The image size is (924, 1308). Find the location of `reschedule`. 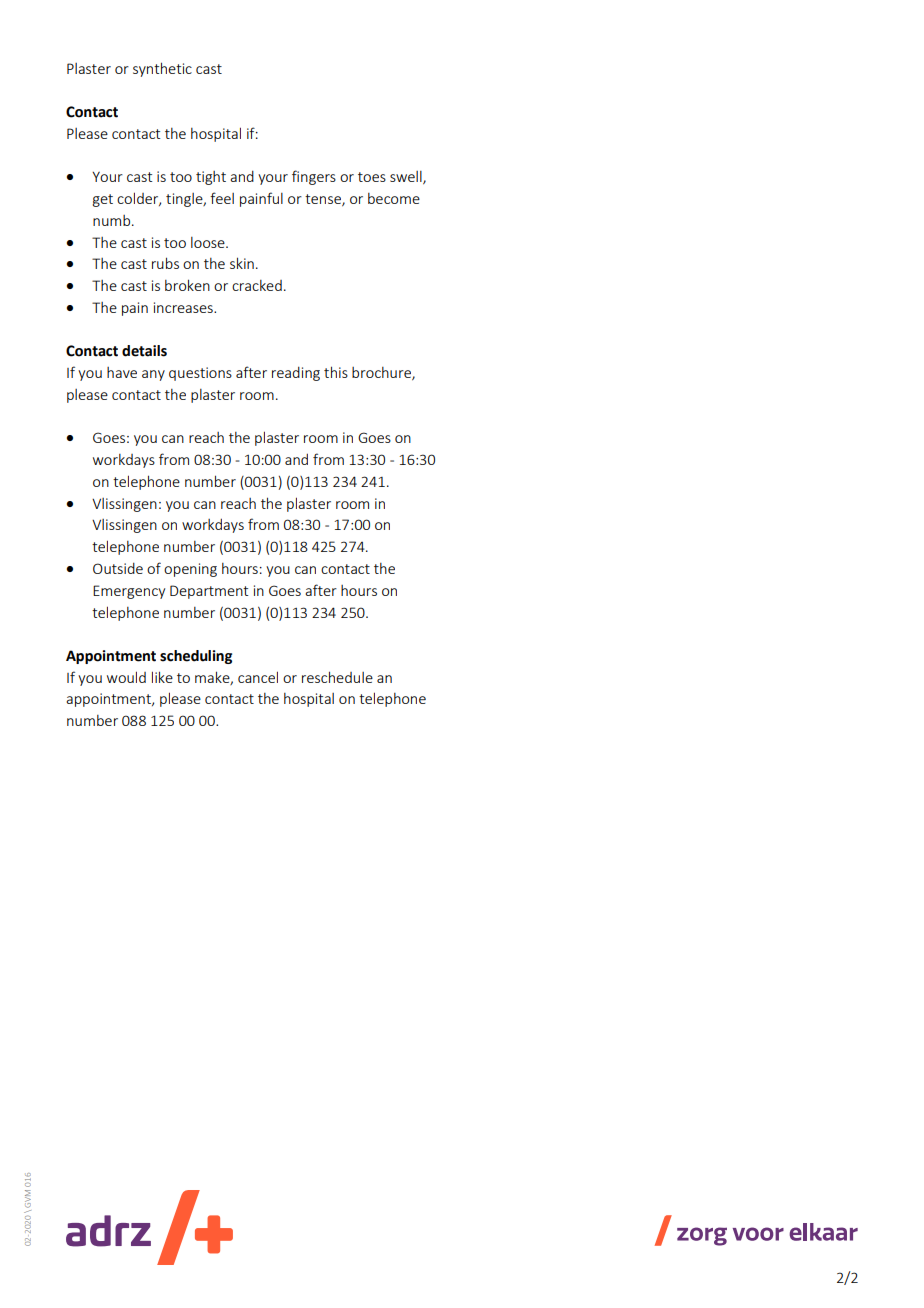

reschedule is located at coordinates (337, 677).
